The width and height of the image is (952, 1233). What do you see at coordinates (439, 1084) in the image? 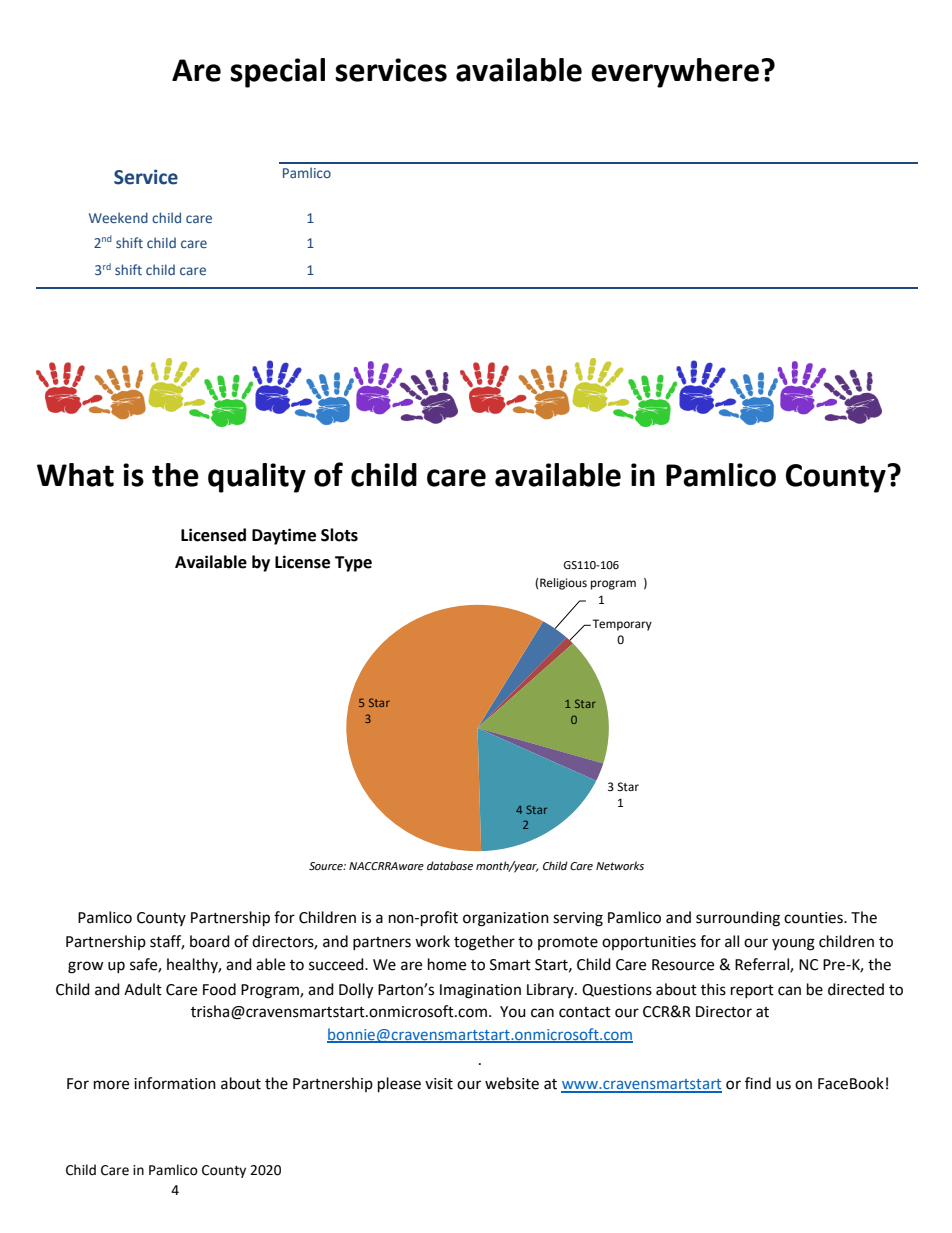
I see `visit` at bounding box center [439, 1084].
